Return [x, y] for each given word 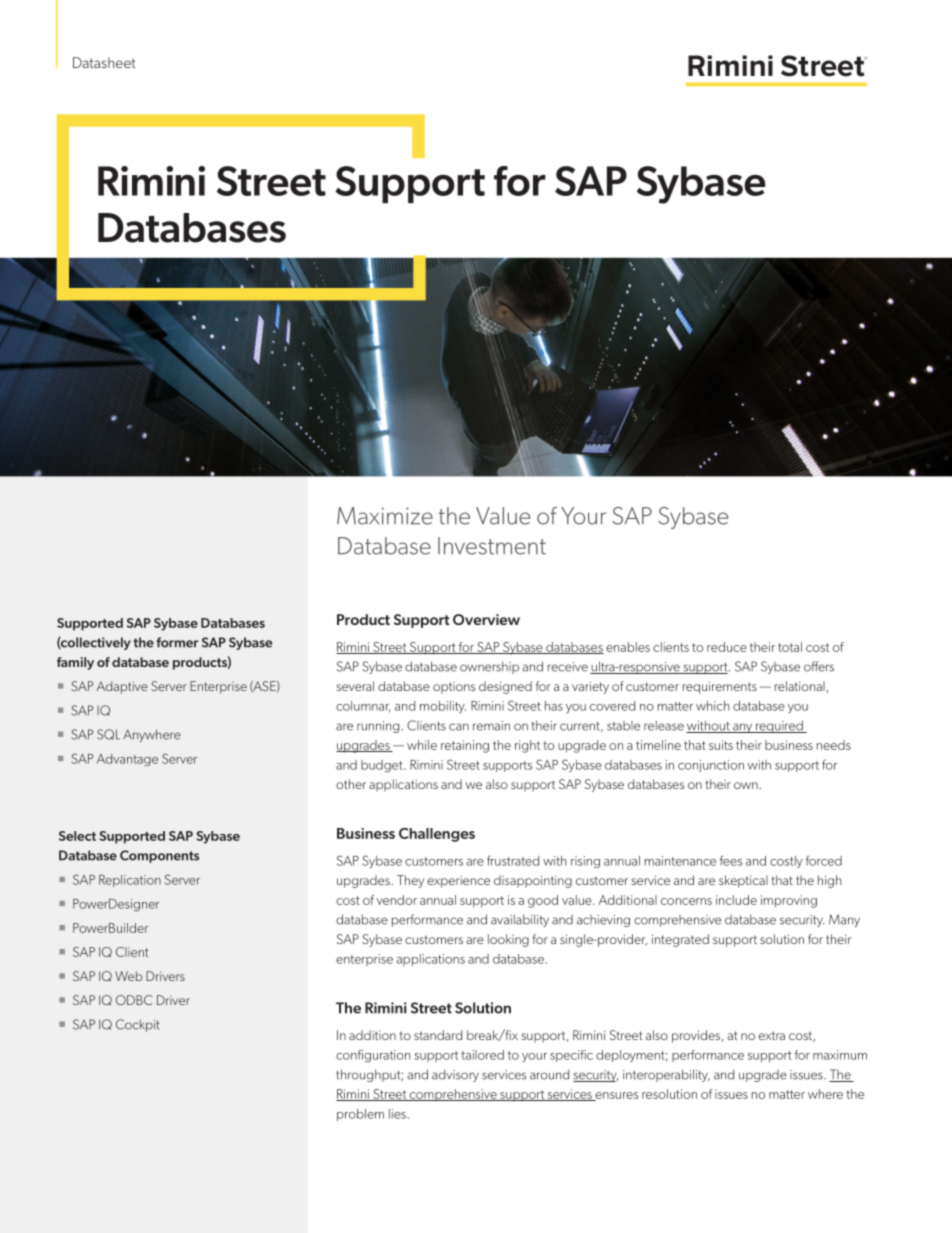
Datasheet [104, 62]
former [177, 642]
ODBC [134, 1000]
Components [159, 856]
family [75, 663]
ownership [489, 667]
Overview [486, 619]
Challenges [437, 835]
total [790, 647]
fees [731, 860]
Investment [492, 546]
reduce [727, 647]
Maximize [385, 516]
